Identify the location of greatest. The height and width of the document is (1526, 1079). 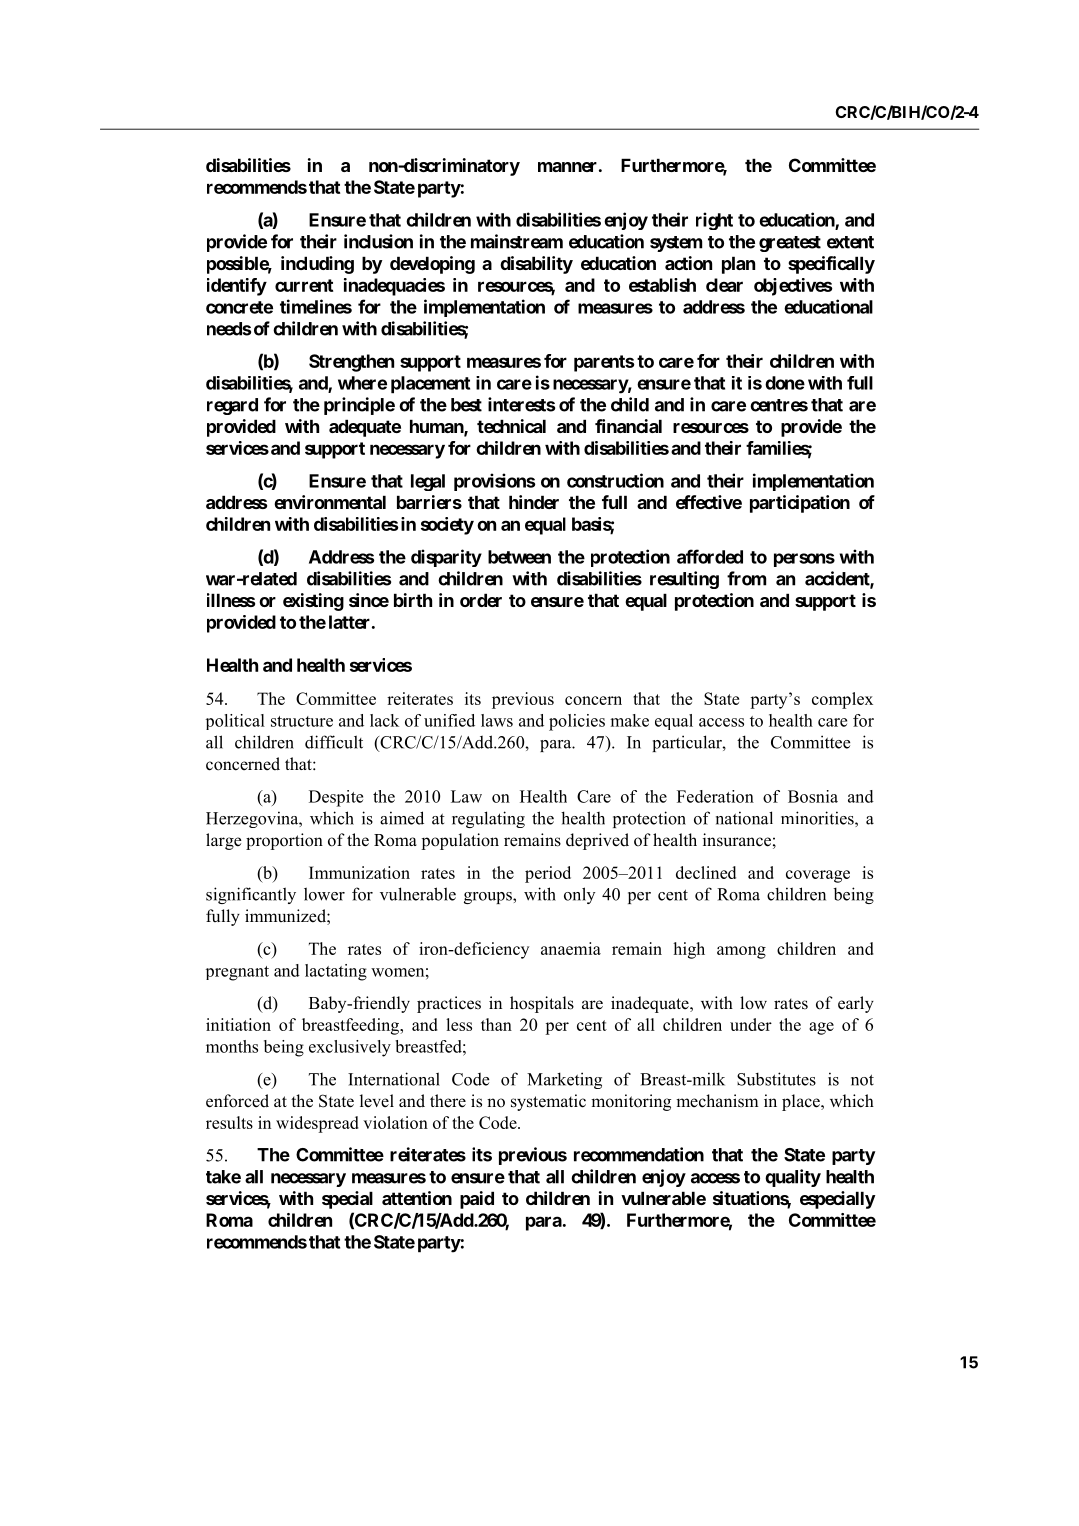
(790, 244).
